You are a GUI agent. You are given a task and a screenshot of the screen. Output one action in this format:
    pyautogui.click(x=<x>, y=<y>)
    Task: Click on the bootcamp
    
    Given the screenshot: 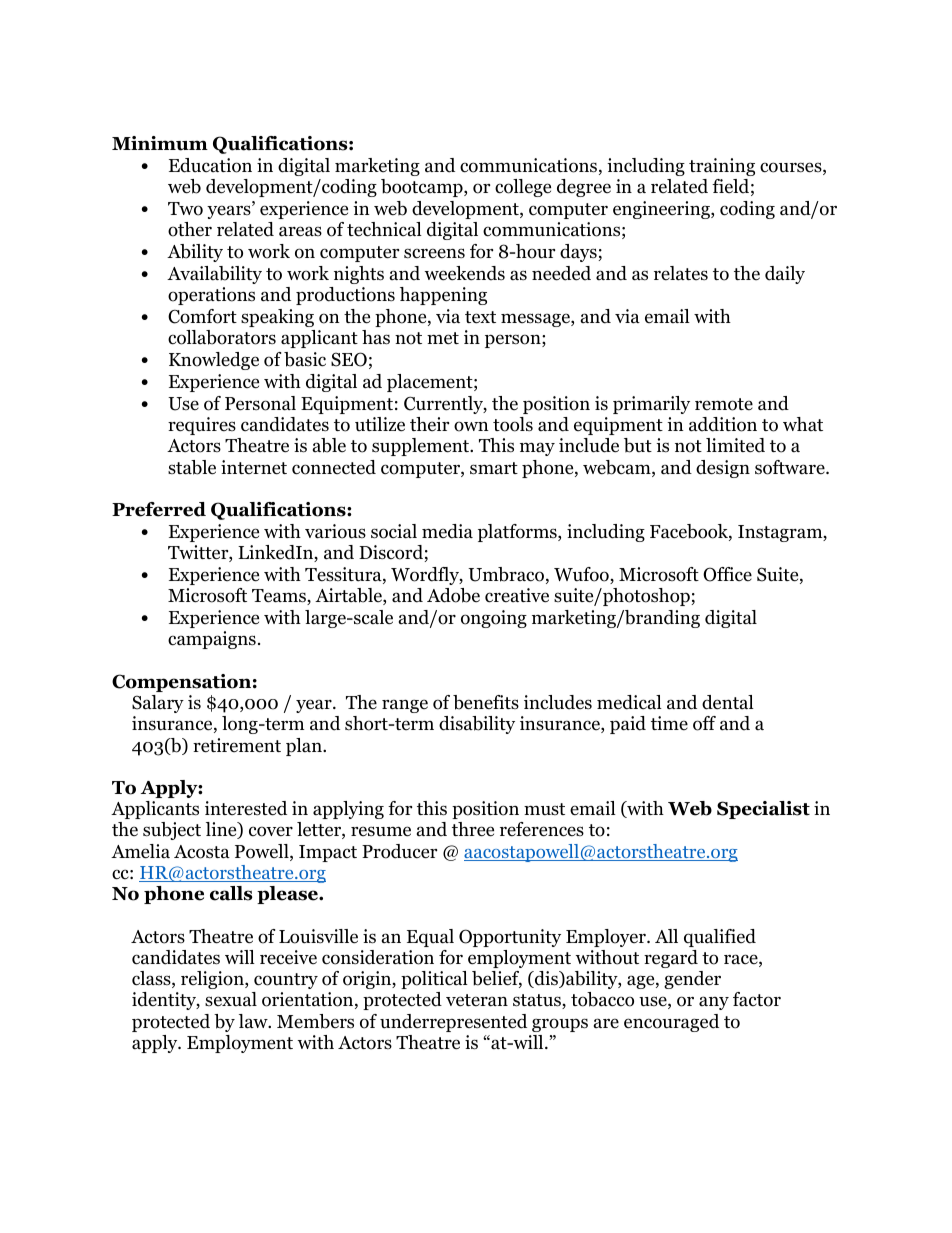 What is the action you would take?
    pyautogui.click(x=423, y=188)
